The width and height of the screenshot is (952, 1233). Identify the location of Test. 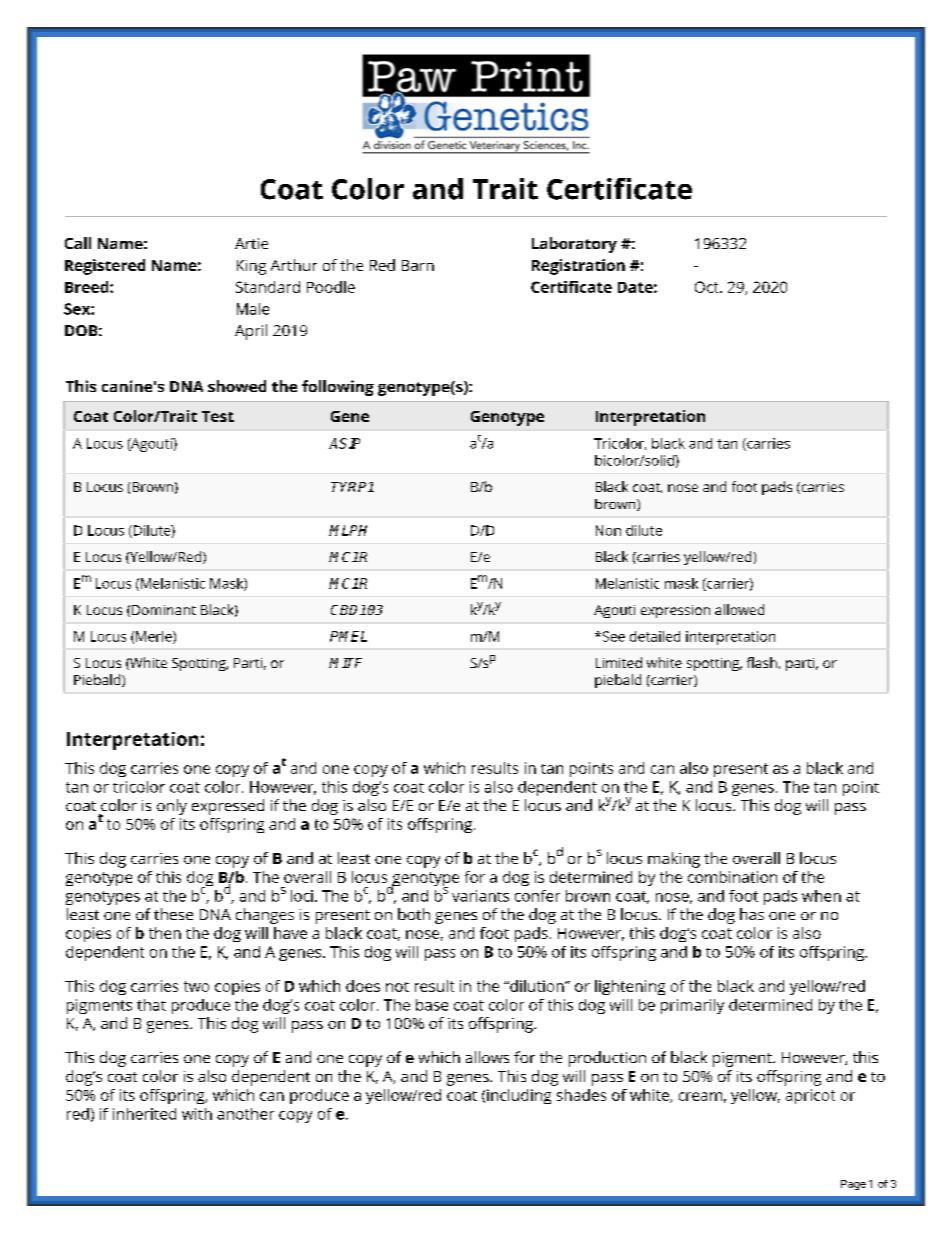
(218, 416).
